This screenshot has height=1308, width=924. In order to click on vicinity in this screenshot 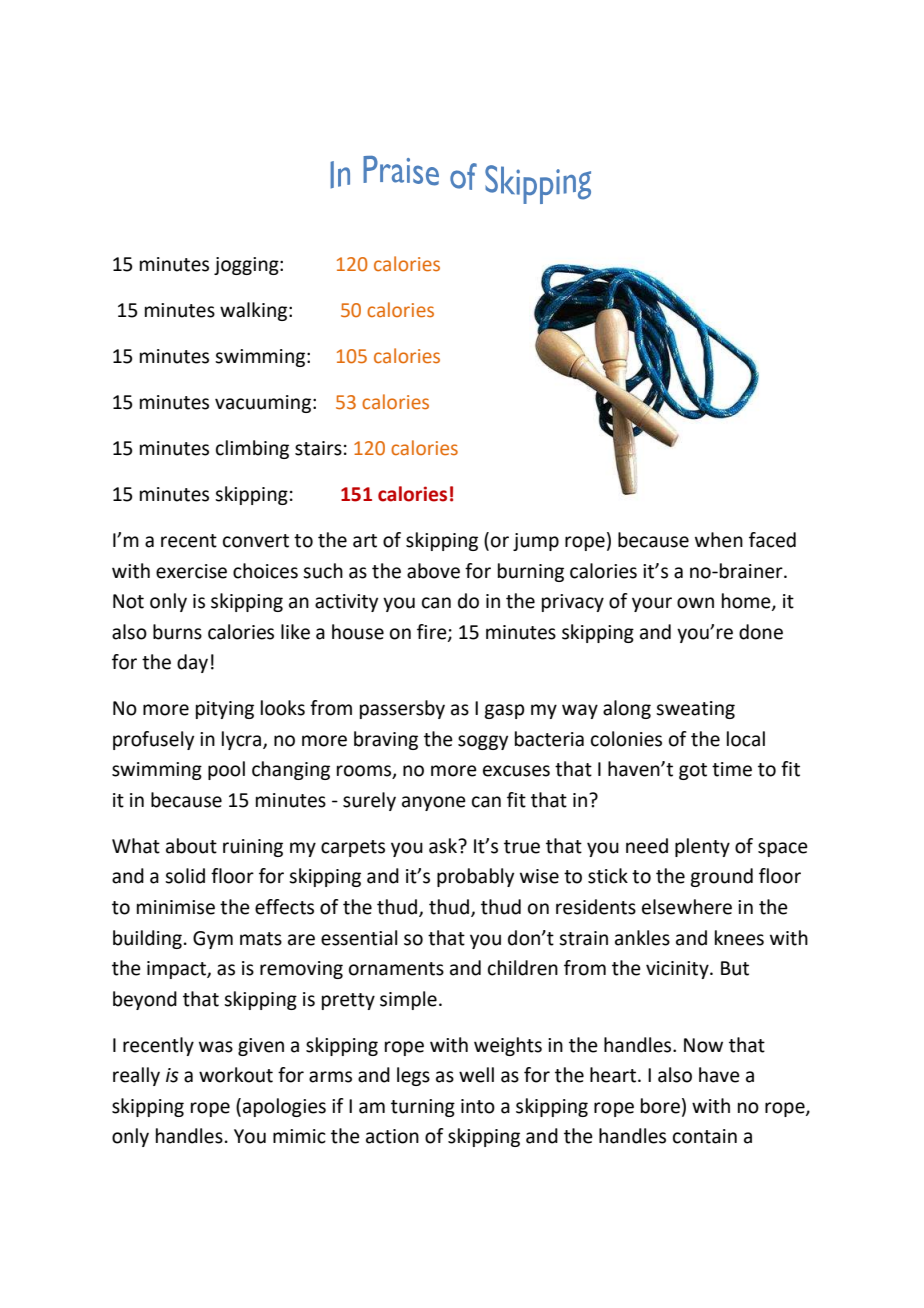, I will do `click(678, 970)`.
